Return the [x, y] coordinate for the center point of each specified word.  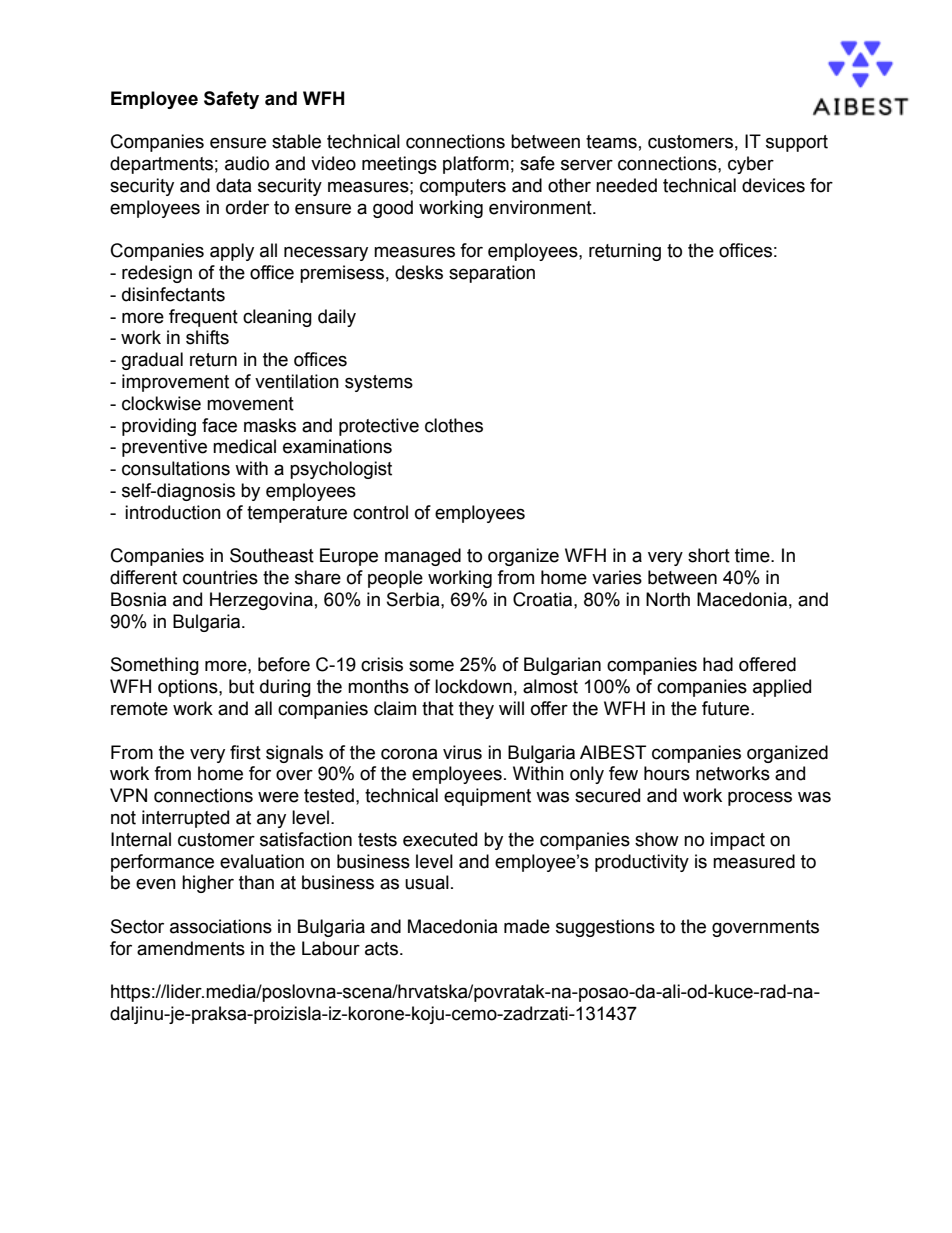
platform [476, 165]
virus [462, 752]
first [245, 752]
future [727, 708]
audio [247, 163]
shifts [207, 337]
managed [423, 557]
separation [492, 274]
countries [220, 577]
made [527, 926]
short [709, 555]
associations [221, 926]
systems [379, 383]
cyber [751, 165]
